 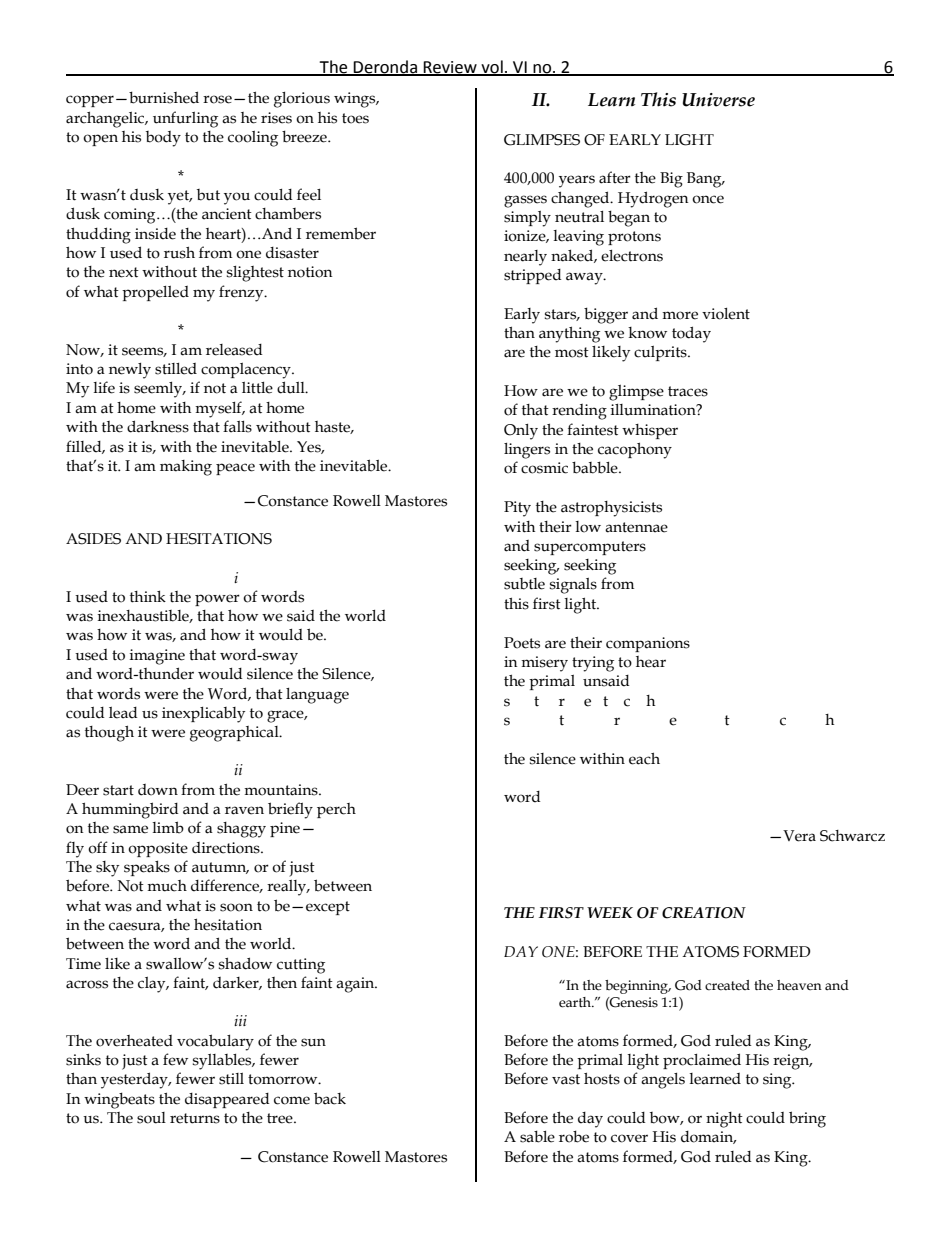 I want to click on Review, so click(x=450, y=68).
